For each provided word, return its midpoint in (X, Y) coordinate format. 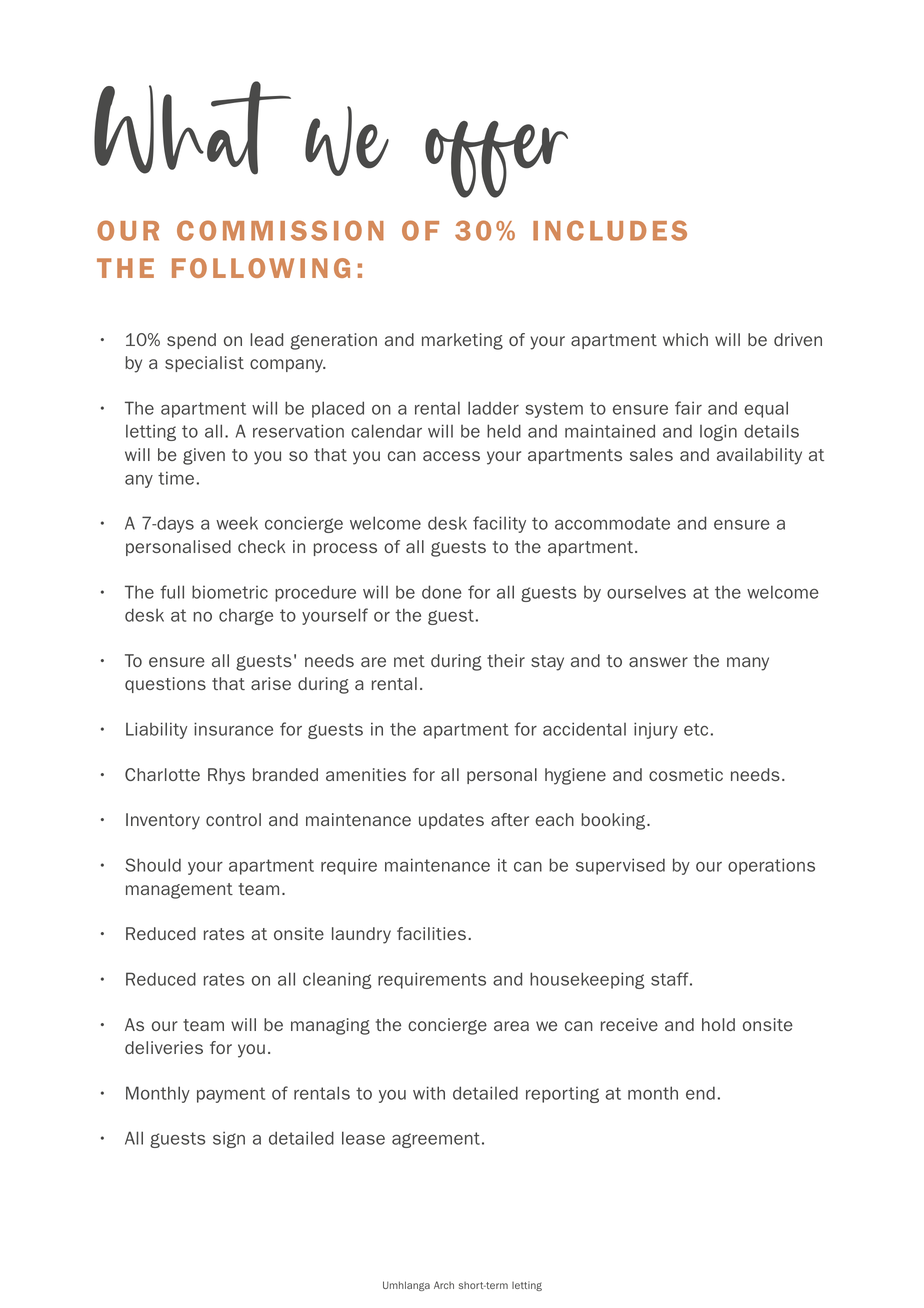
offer (496, 159)
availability (759, 456)
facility (499, 524)
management (179, 891)
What (192, 128)
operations (771, 866)
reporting (562, 1095)
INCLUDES (610, 230)
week (237, 523)
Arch (444, 1285)
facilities (431, 933)
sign (229, 1139)
